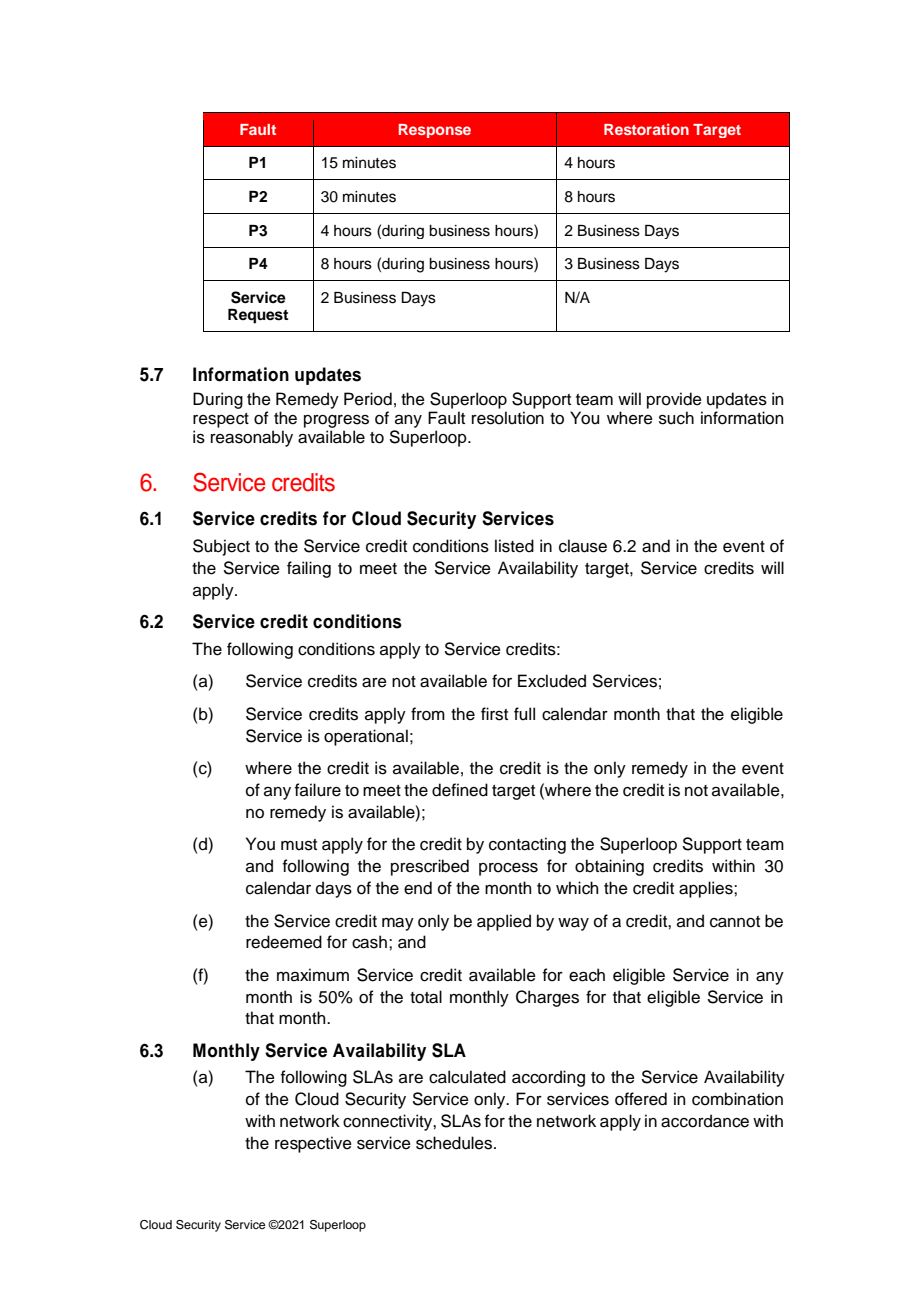 This document has height=1308, width=924. Describe the element at coordinates (435, 131) in the document. I see `Response` at that location.
